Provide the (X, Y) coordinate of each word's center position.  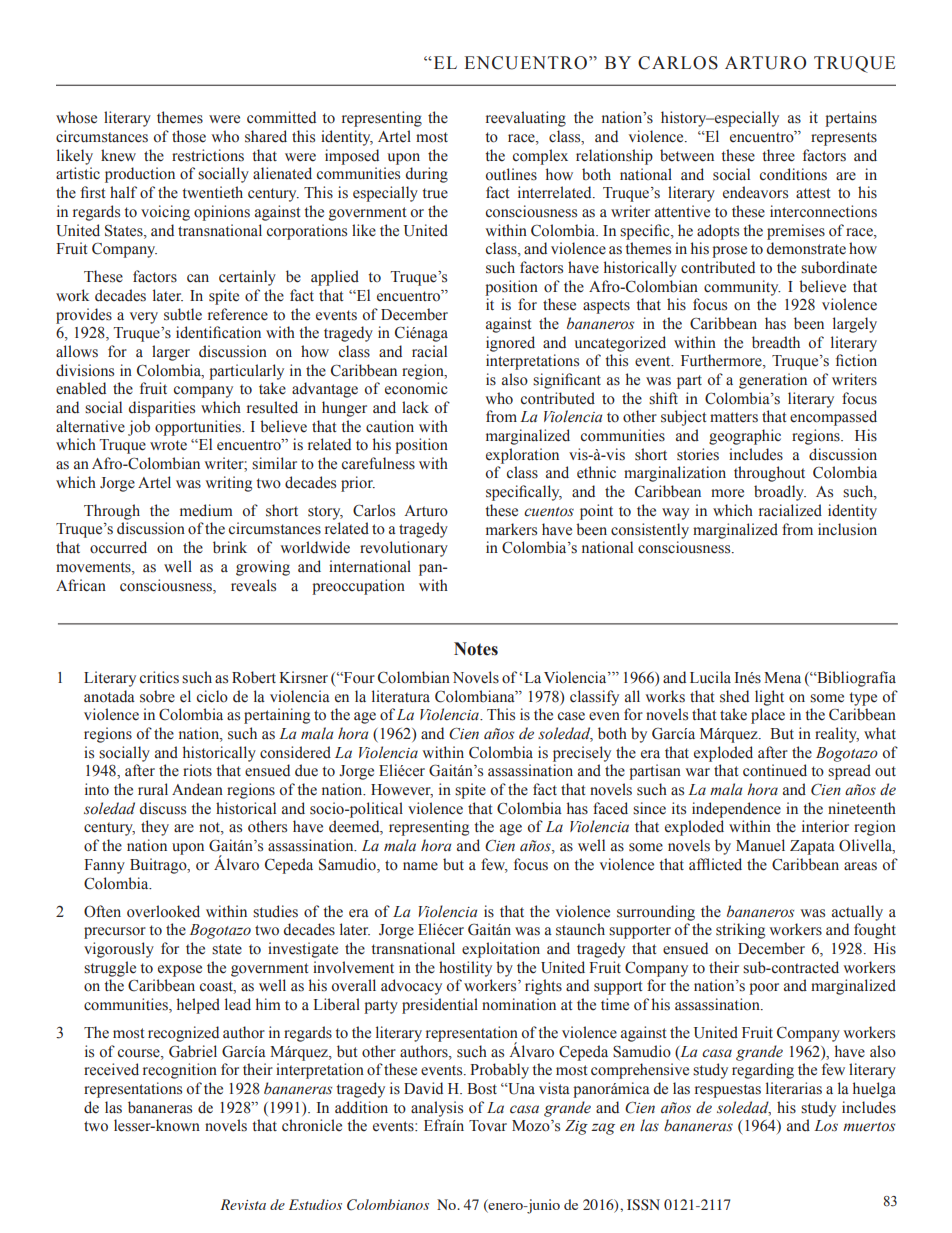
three (778, 155)
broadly (780, 493)
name (420, 866)
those (189, 136)
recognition (180, 1071)
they (155, 828)
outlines (511, 174)
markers (511, 529)
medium (206, 510)
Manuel (760, 845)
